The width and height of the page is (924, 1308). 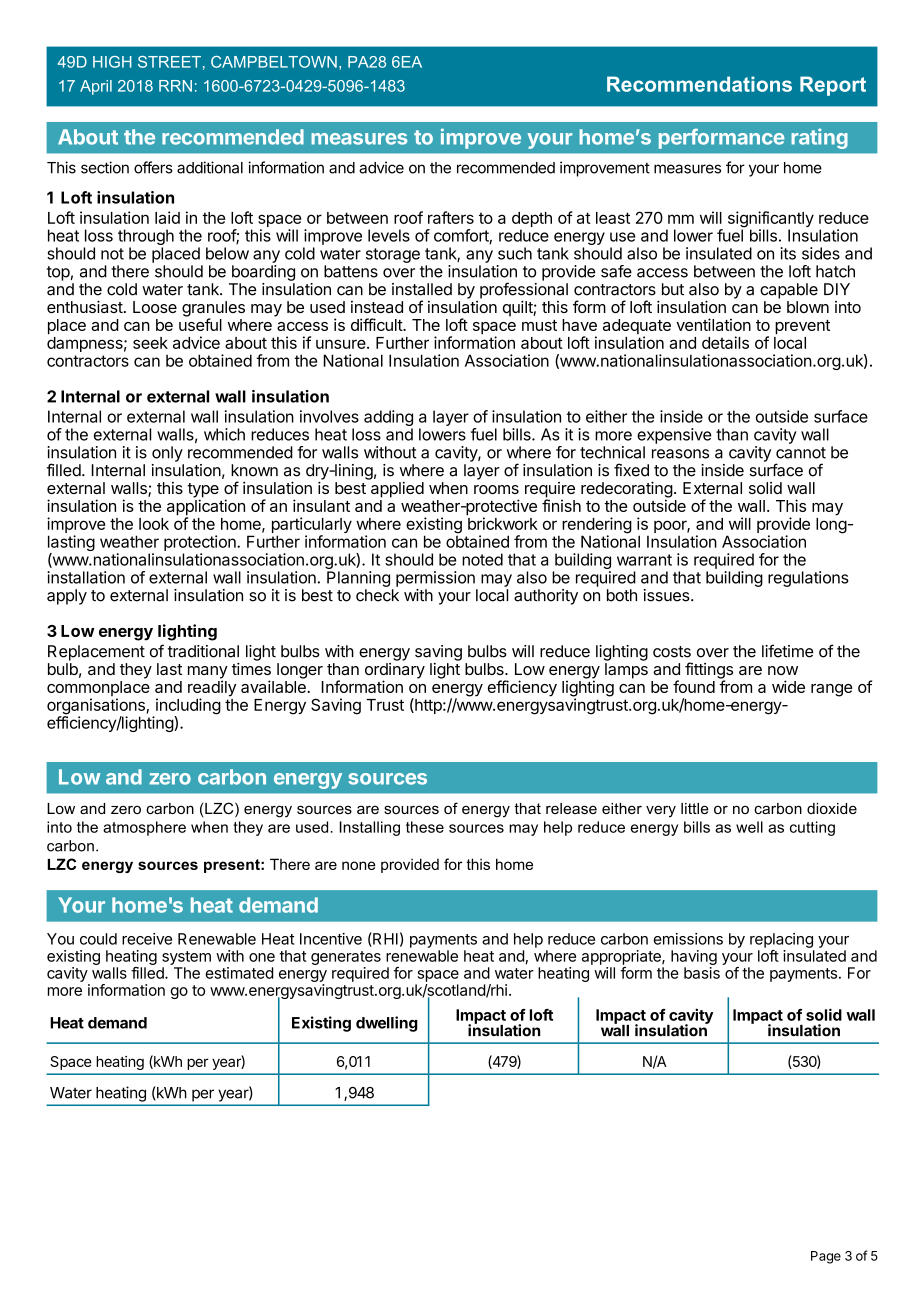 I want to click on these, so click(x=425, y=827).
